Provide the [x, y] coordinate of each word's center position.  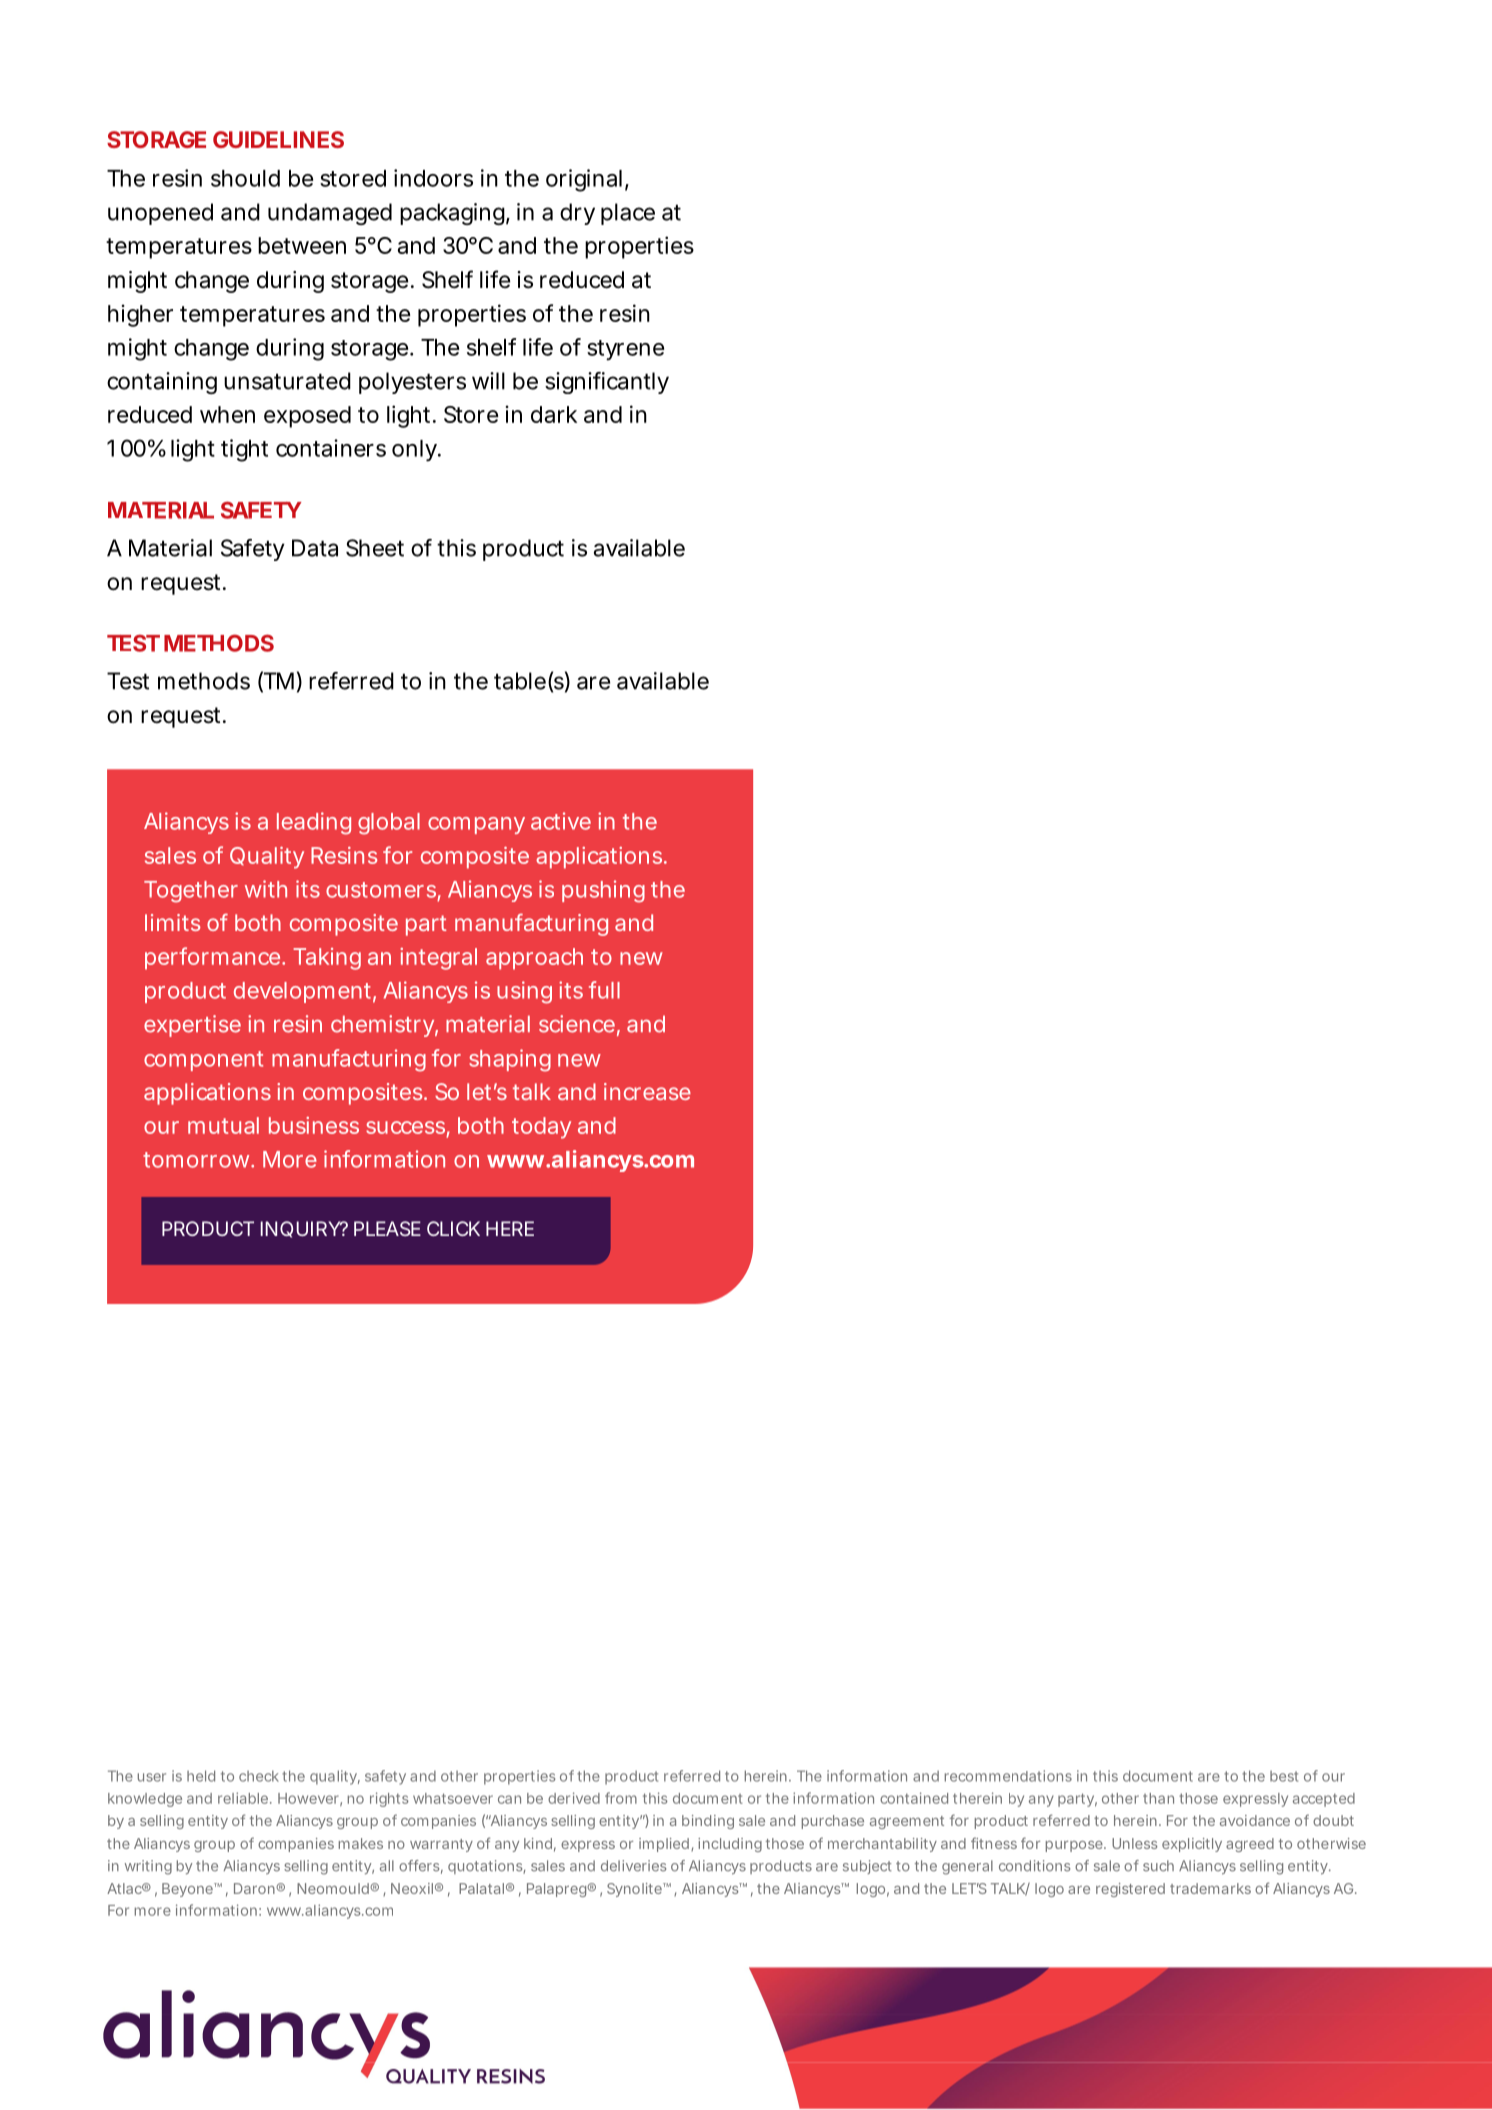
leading [314, 823]
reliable [243, 1798]
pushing [603, 891]
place [628, 214]
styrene [625, 350]
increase [647, 1091]
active [561, 821]
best [1284, 1776]
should [245, 178]
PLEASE [387, 1228]
